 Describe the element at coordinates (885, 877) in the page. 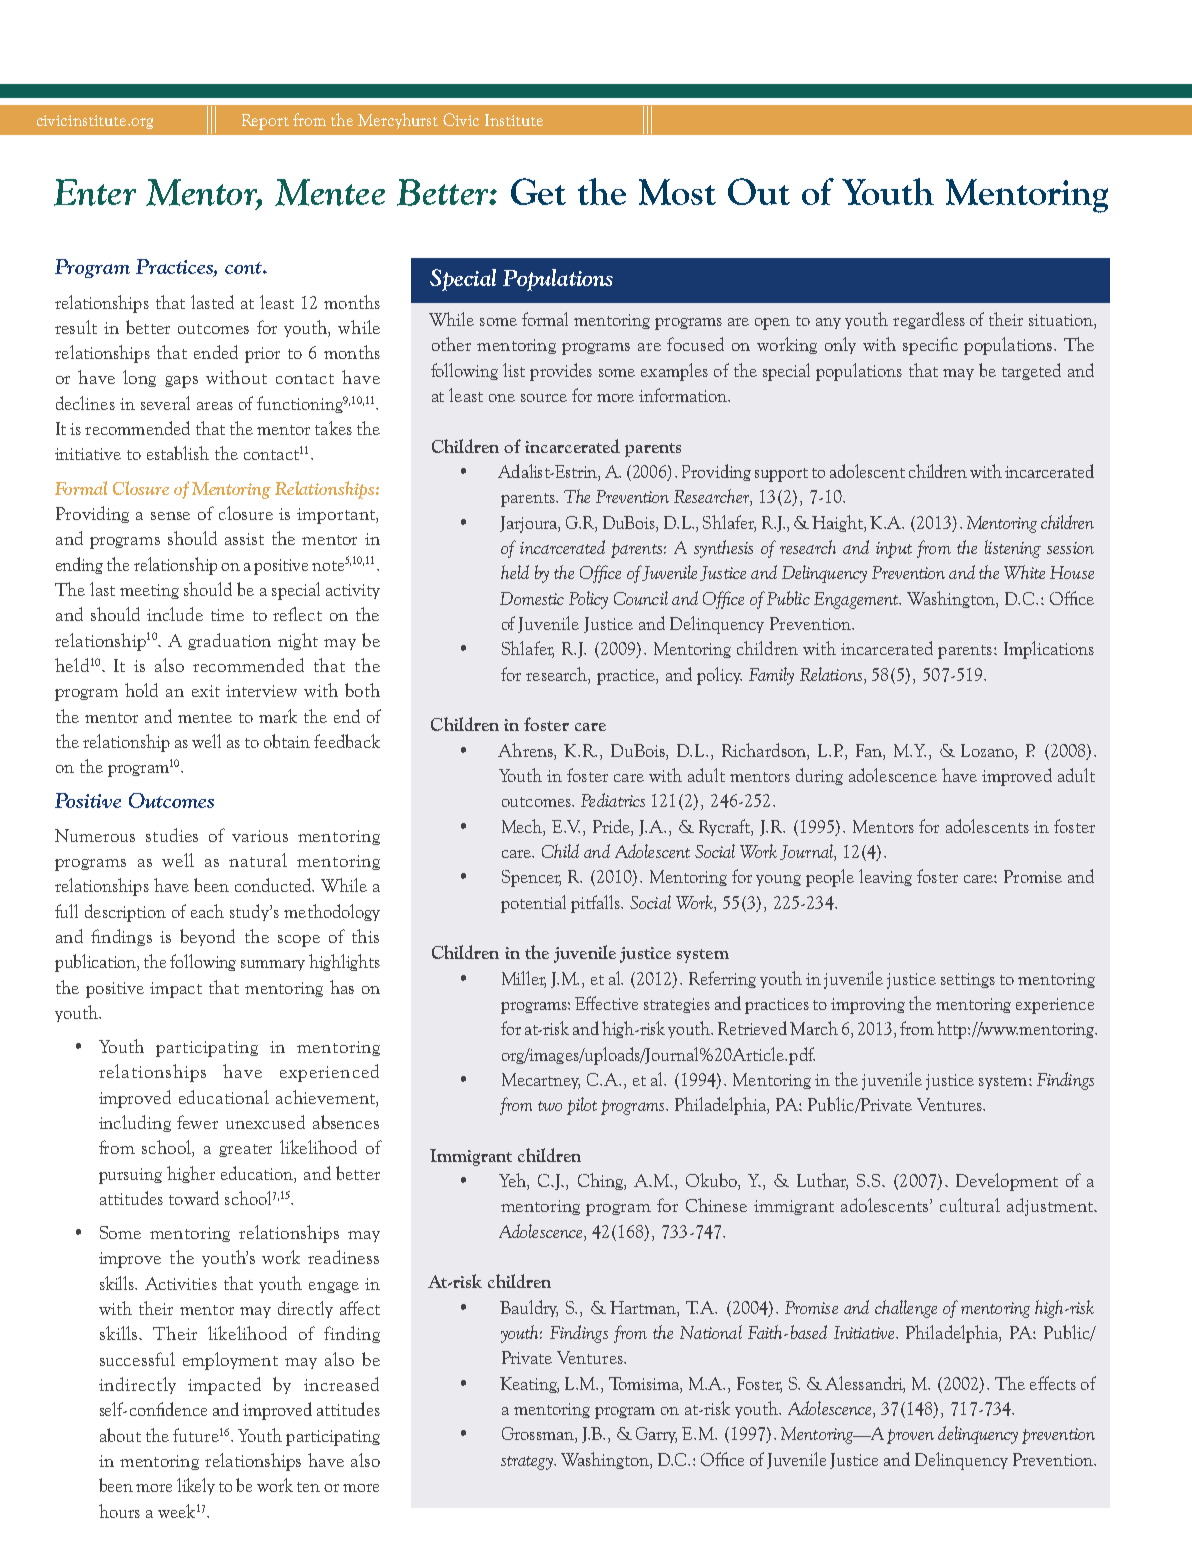

I see `leaving` at that location.
